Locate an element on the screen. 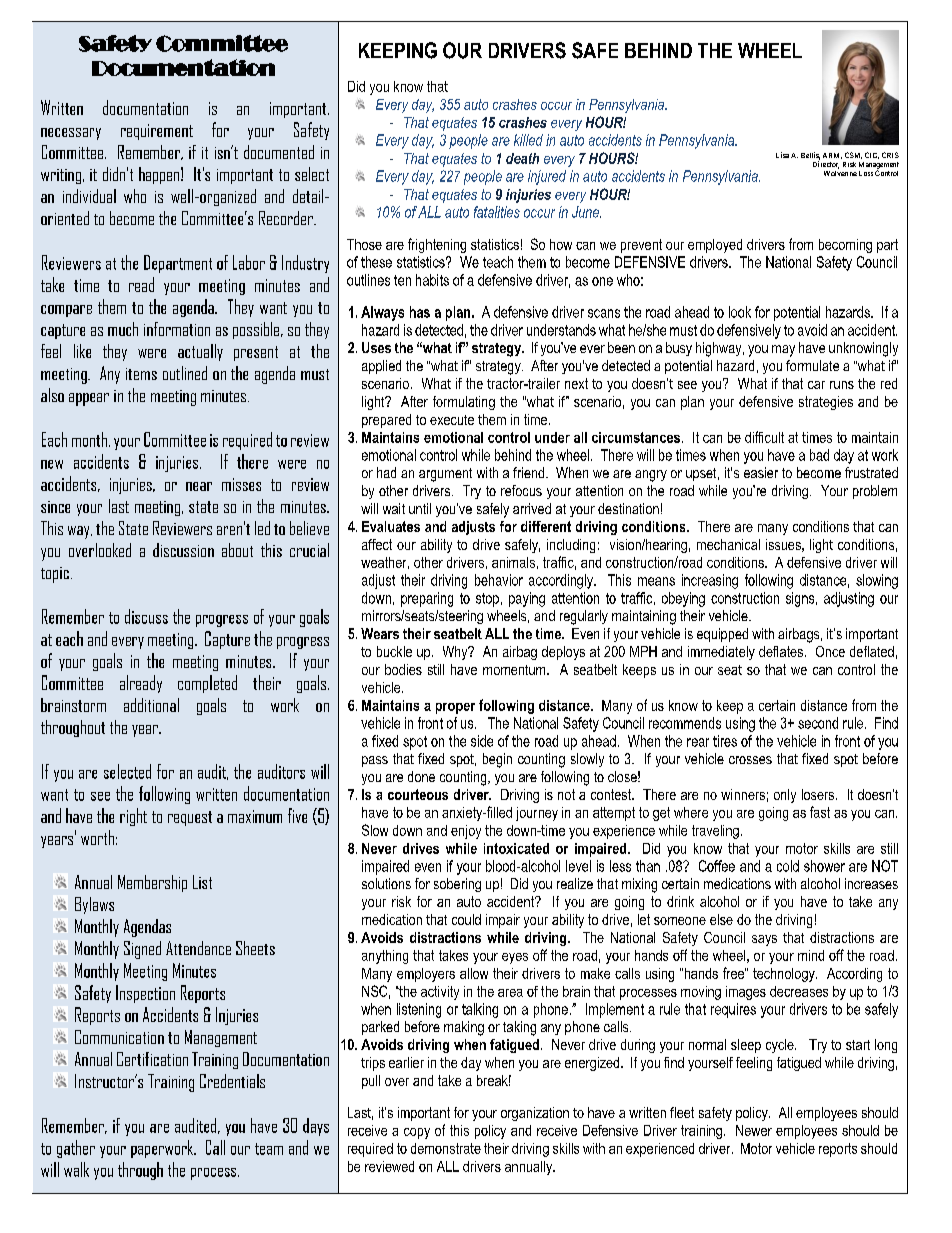 This screenshot has width=952, height=1233. request is located at coordinates (190, 818).
